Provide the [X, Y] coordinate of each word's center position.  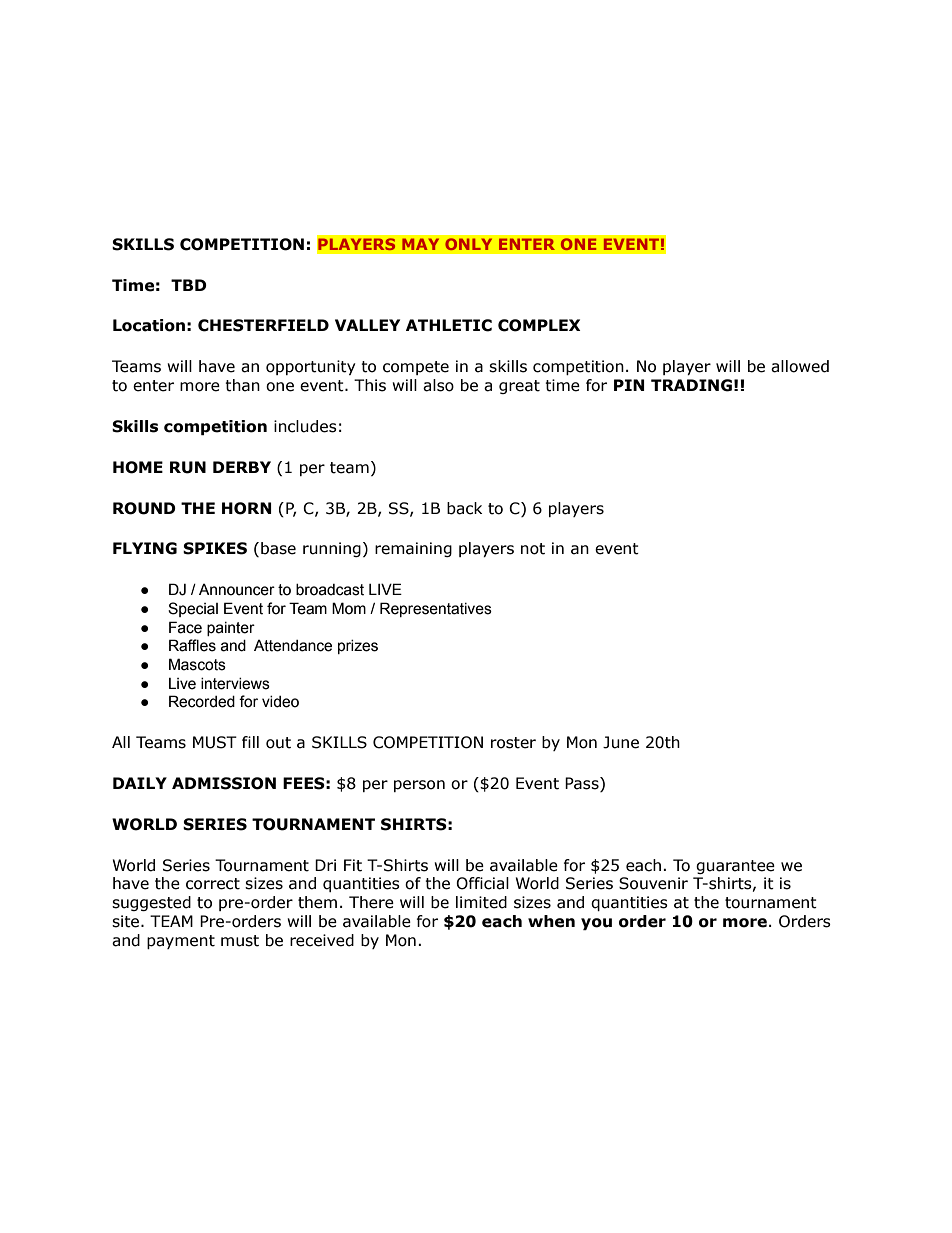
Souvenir [653, 883]
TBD [189, 285]
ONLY [469, 244]
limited [481, 902]
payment [181, 942]
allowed [800, 366]
